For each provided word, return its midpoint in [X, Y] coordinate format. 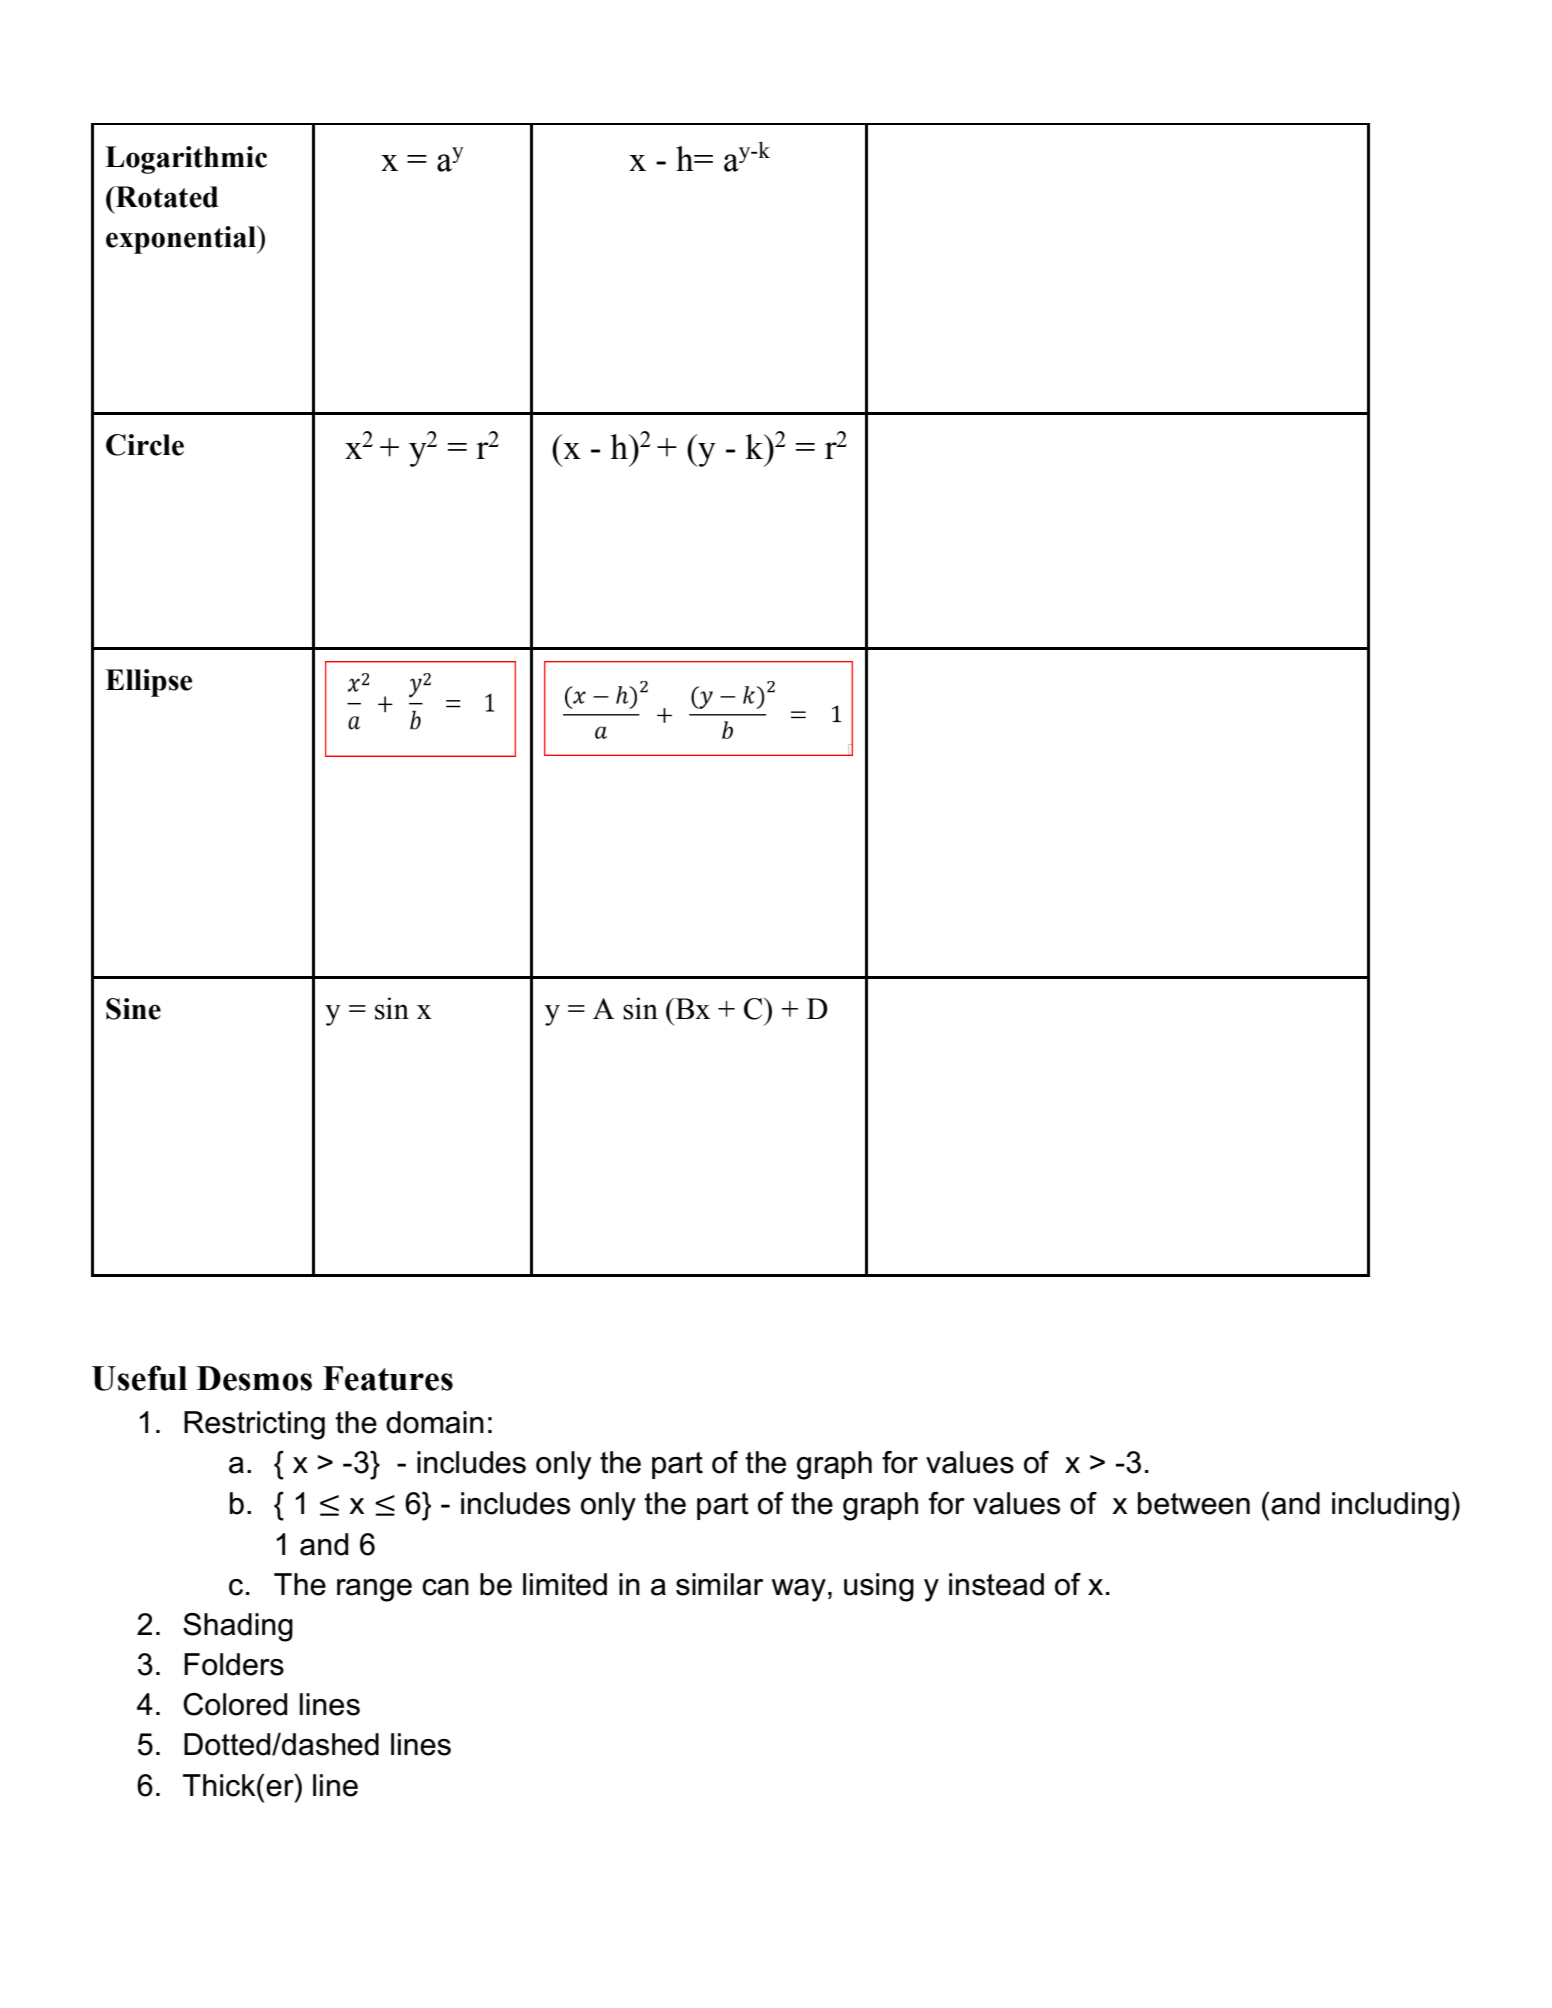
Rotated [166, 197]
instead [996, 1584]
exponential [182, 240]
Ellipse [148, 683]
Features [388, 1378]
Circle [145, 445]
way [799, 1590]
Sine [133, 1009]
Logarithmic [186, 160]
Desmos [254, 1378]
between [1194, 1503]
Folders [234, 1664]
